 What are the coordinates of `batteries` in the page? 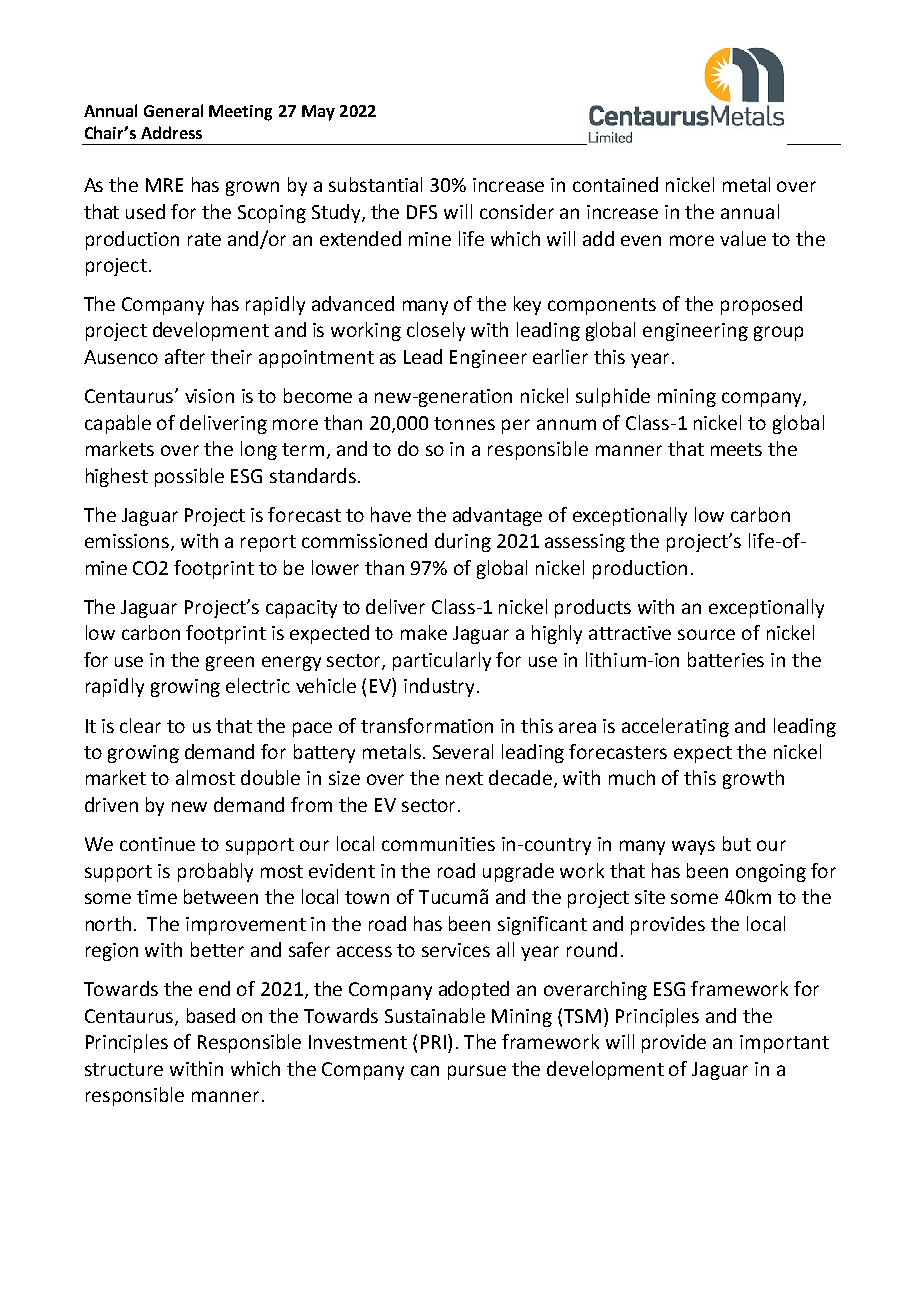 It's located at (726, 659).
